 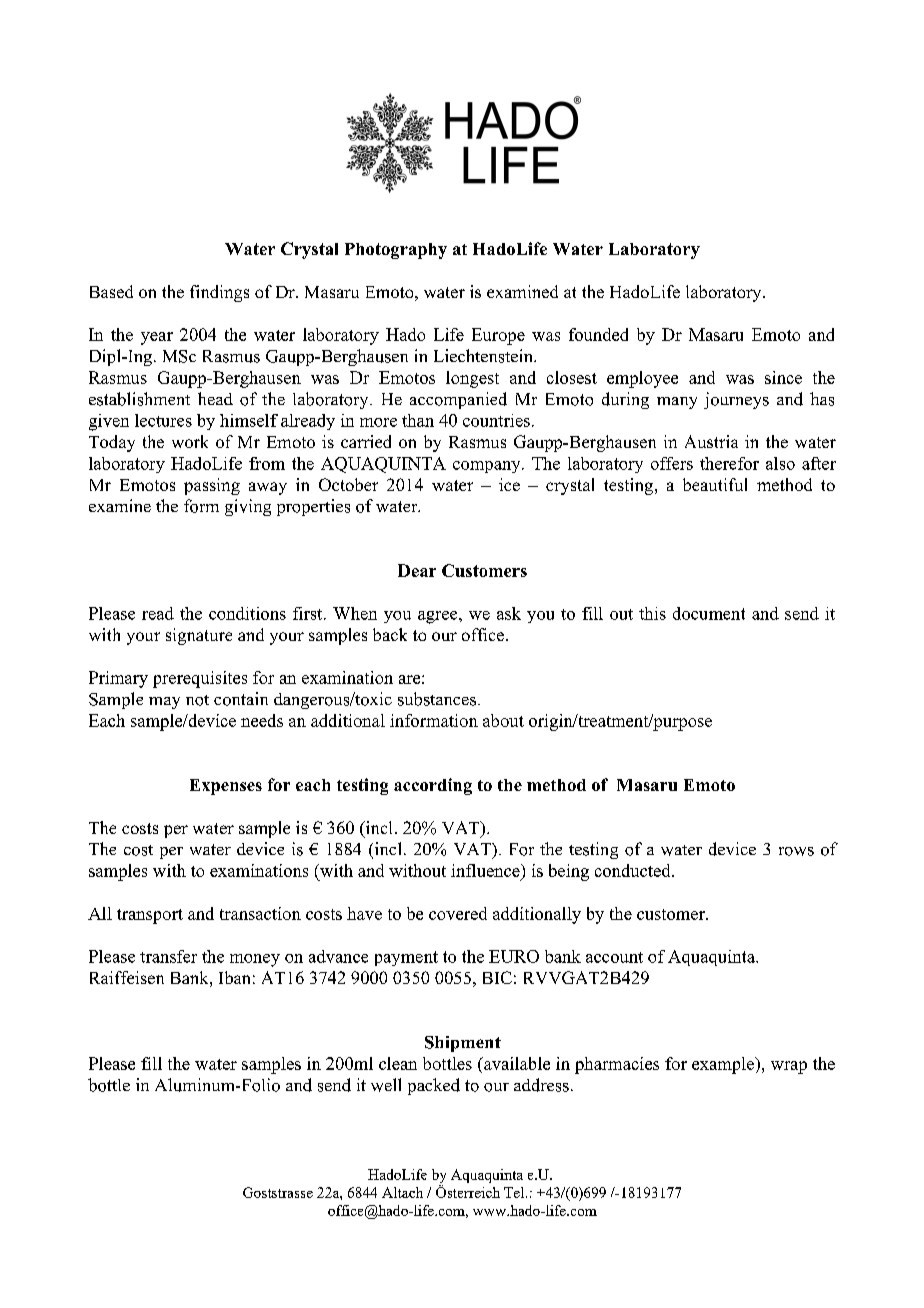 I want to click on findings, so click(x=219, y=293).
